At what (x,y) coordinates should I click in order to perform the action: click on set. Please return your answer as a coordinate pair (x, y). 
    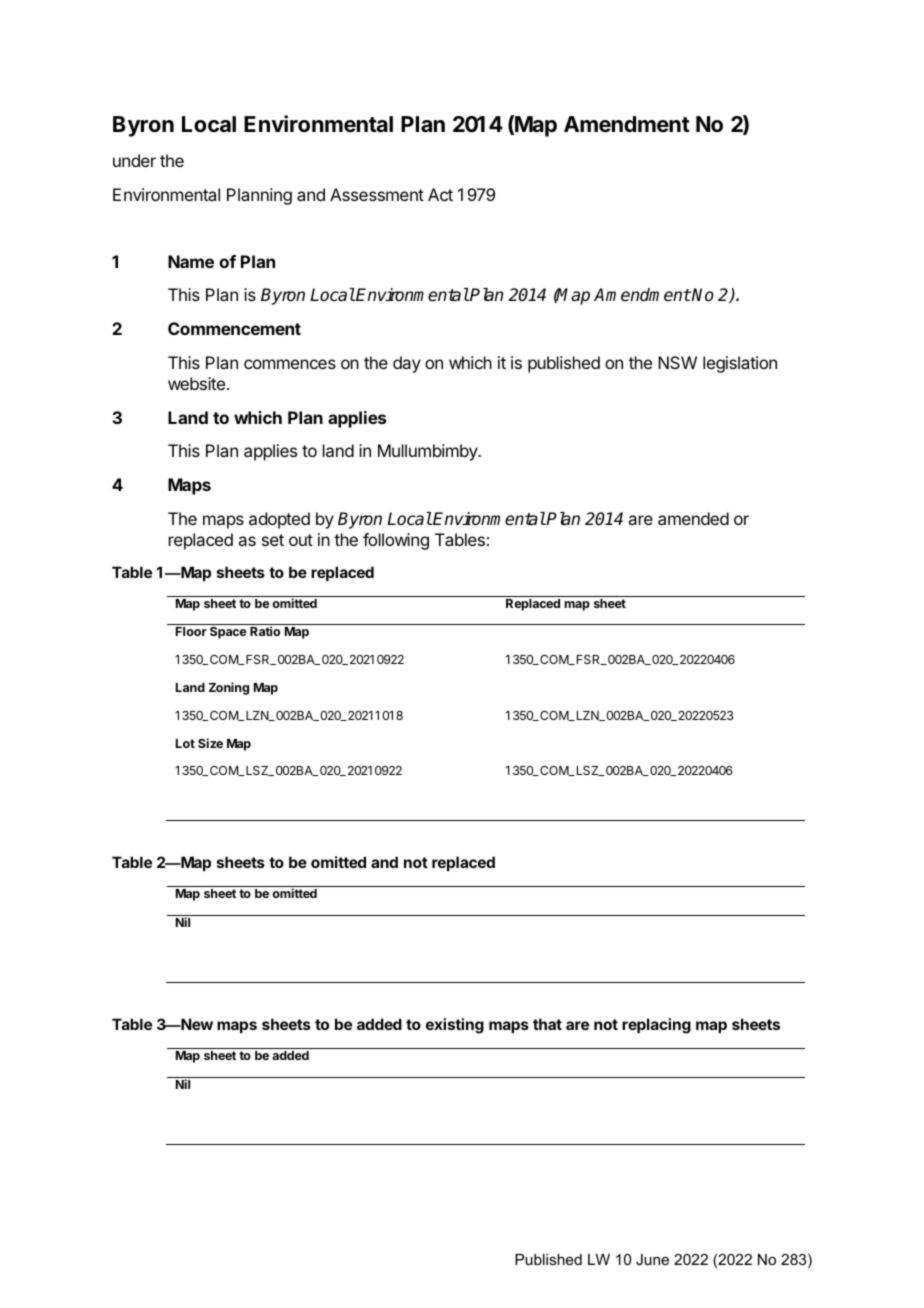
    Looking at the image, I should click on (273, 540).
